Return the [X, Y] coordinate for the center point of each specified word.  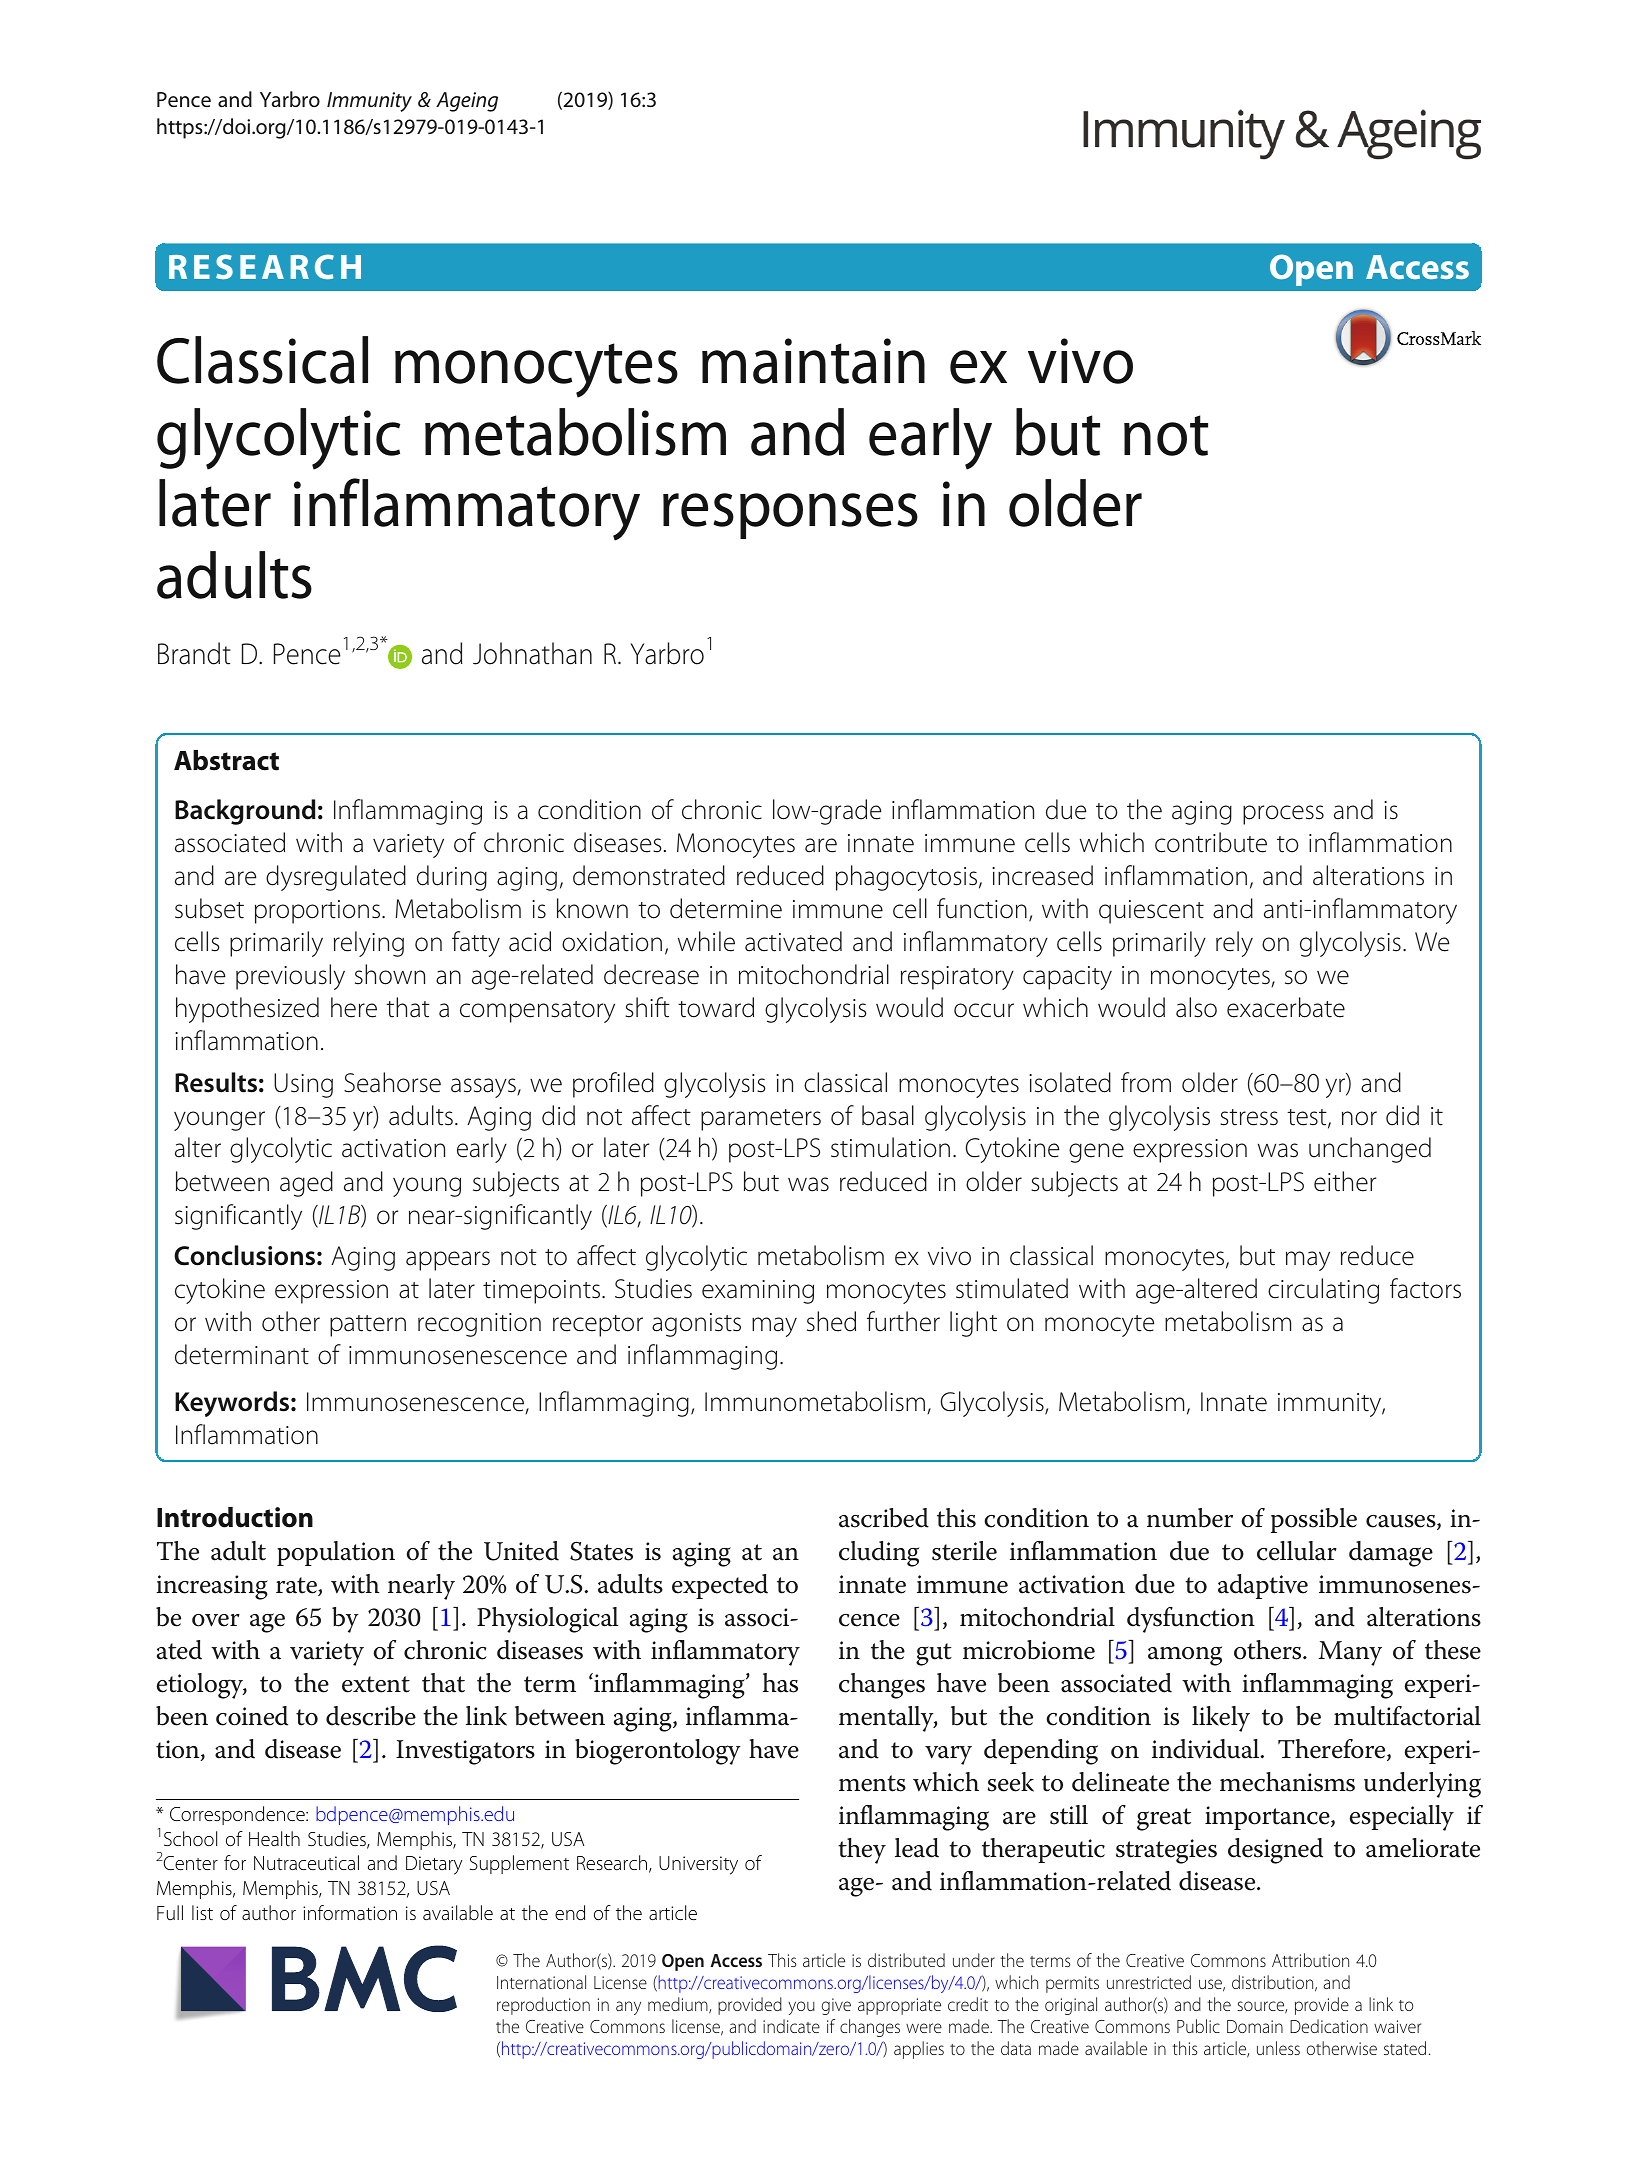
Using [303, 1085]
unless [1278, 2048]
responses [790, 516]
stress [1249, 1117]
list [202, 1912]
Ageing [467, 102]
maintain [813, 361]
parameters [761, 1120]
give [836, 2006]
